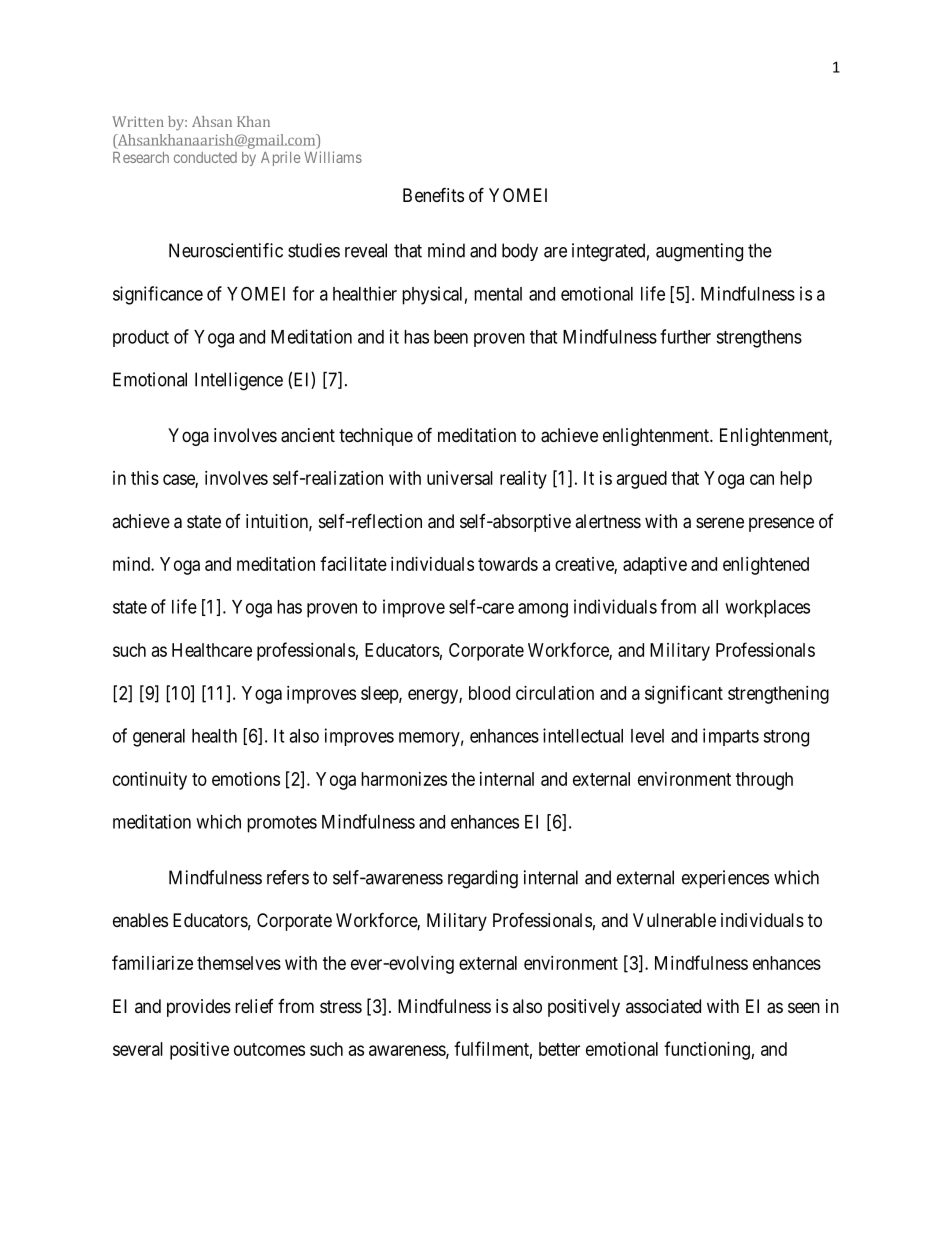 The image size is (952, 1233). What do you see at coordinates (205, 157) in the screenshot?
I see `conducted` at bounding box center [205, 157].
